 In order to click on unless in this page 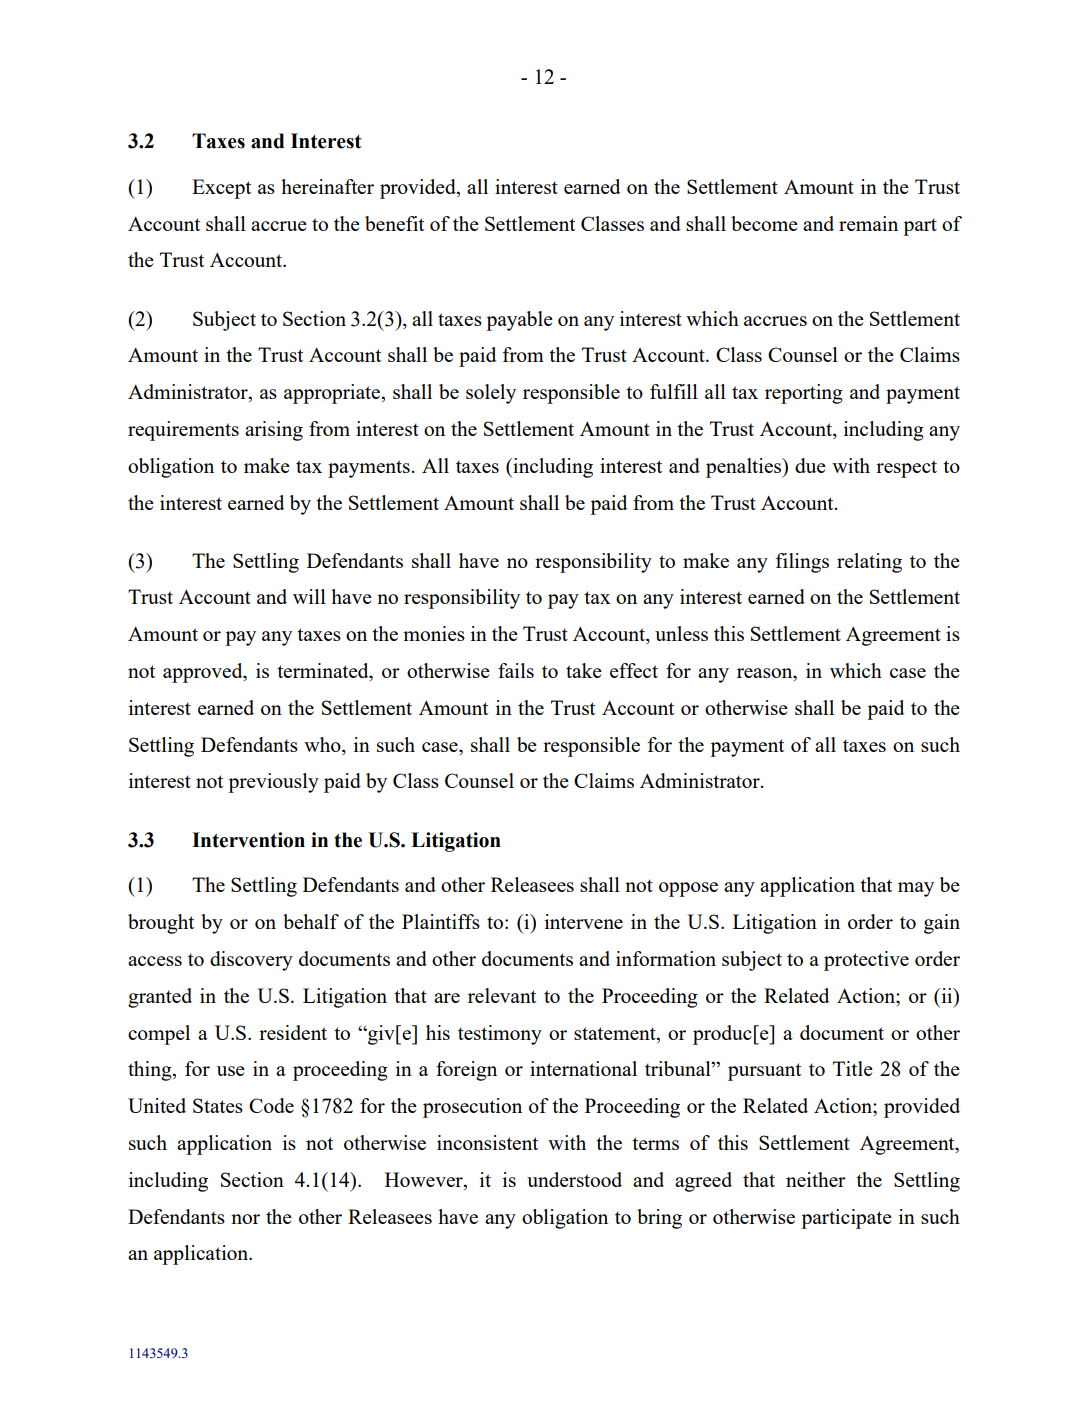, I will do `click(681, 633)`.
